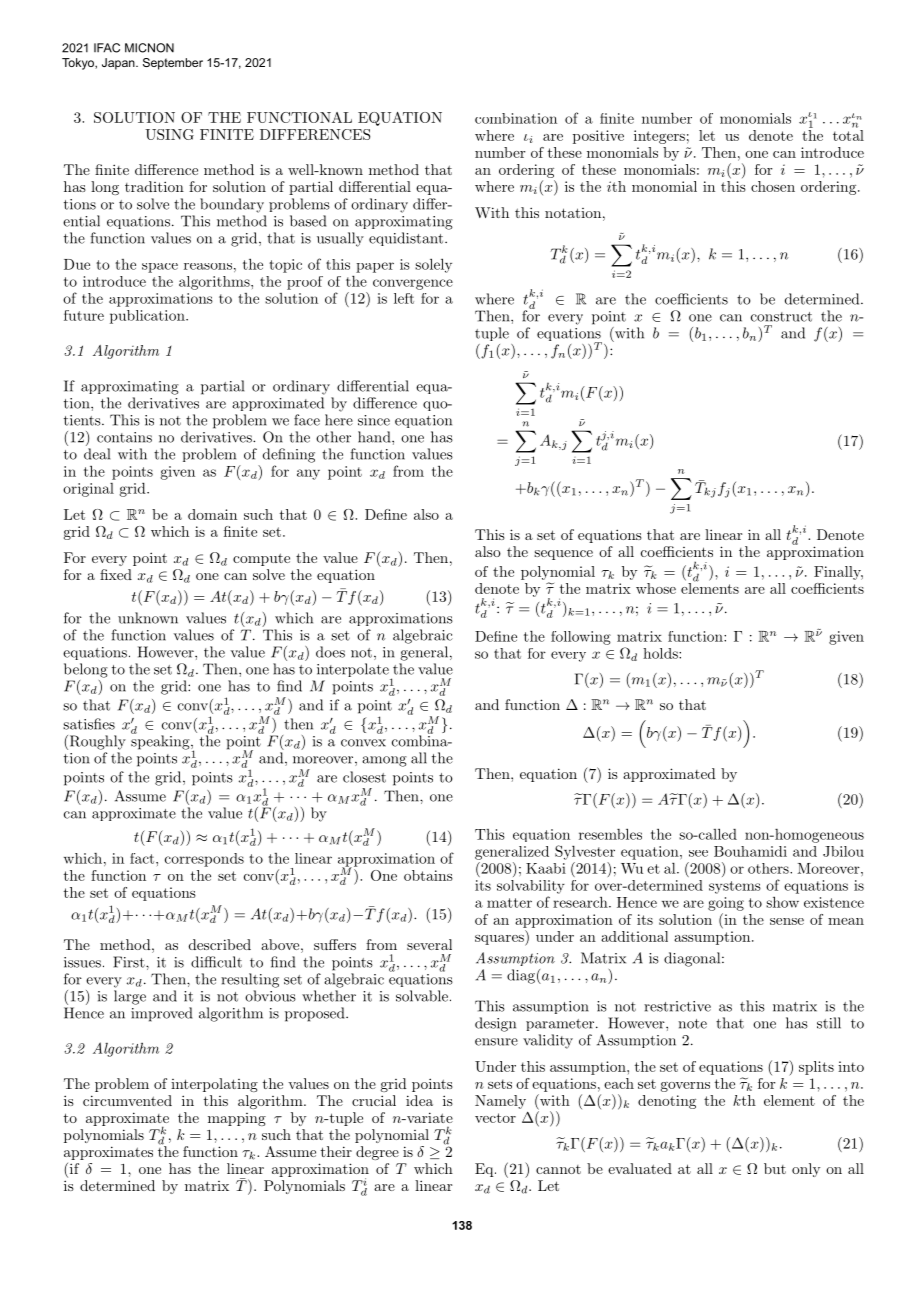 This document has height=1308, width=924. Describe the element at coordinates (116, 574) in the document. I see `fixed` at that location.
